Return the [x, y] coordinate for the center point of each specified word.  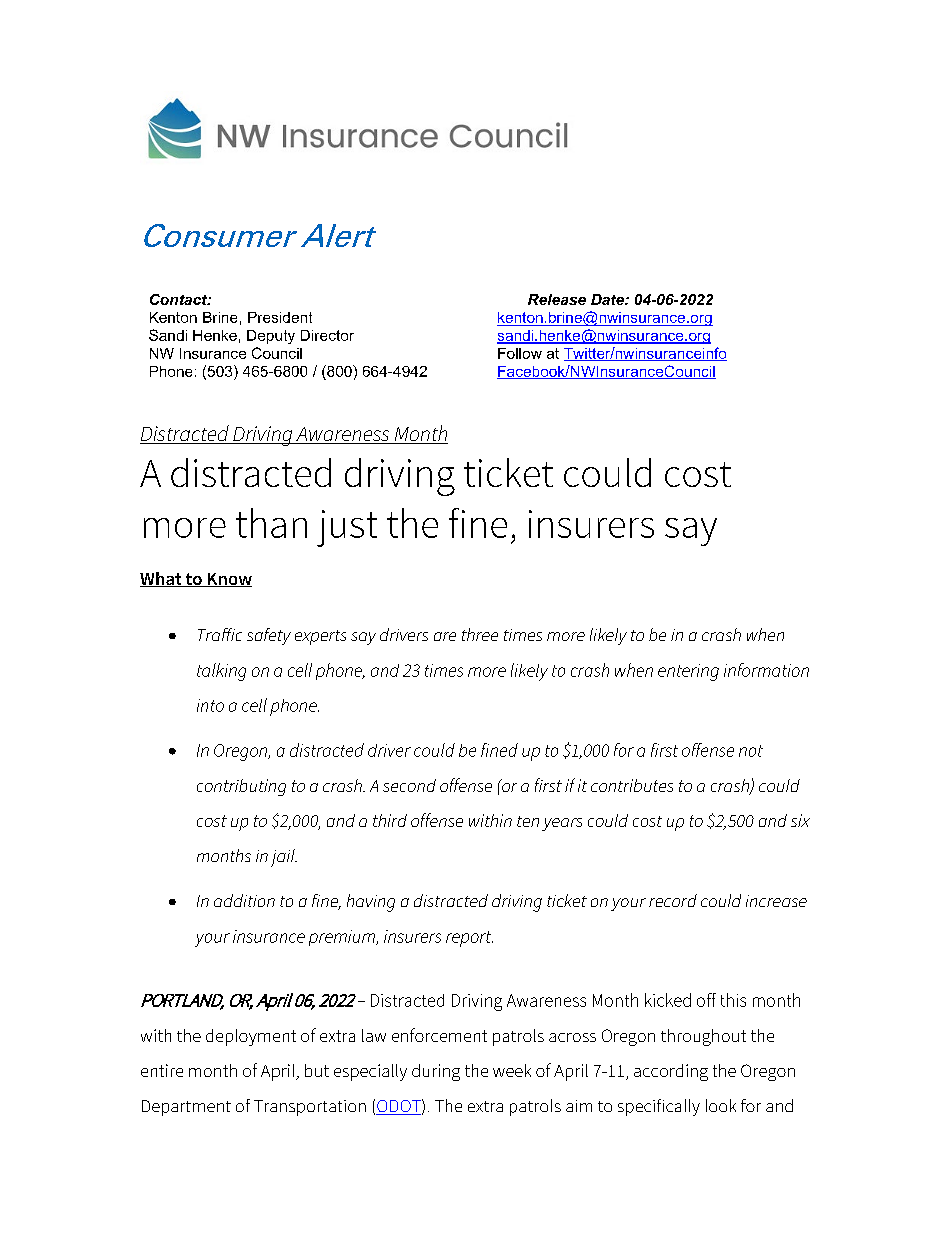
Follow [520, 353]
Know [228, 580]
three [480, 634]
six [800, 820]
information [766, 670]
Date [608, 299]
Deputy [271, 337]
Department [186, 1108]
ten [528, 821]
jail [284, 858]
